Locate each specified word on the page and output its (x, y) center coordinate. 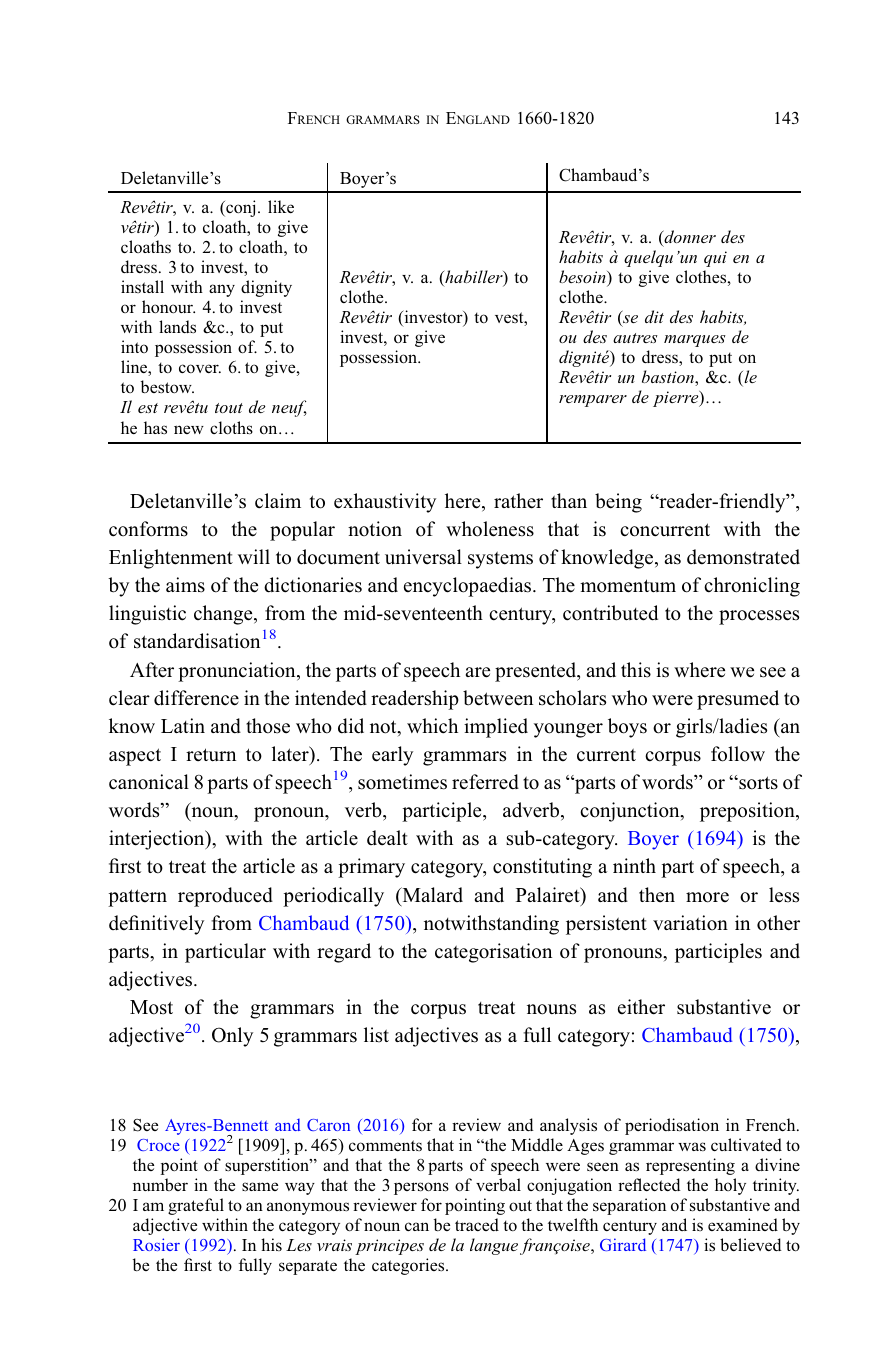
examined (743, 1224)
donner (689, 238)
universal (423, 557)
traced (477, 1224)
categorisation (493, 953)
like (281, 206)
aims (185, 585)
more (707, 897)
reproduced (225, 897)
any (222, 290)
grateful (196, 1206)
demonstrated (743, 557)
